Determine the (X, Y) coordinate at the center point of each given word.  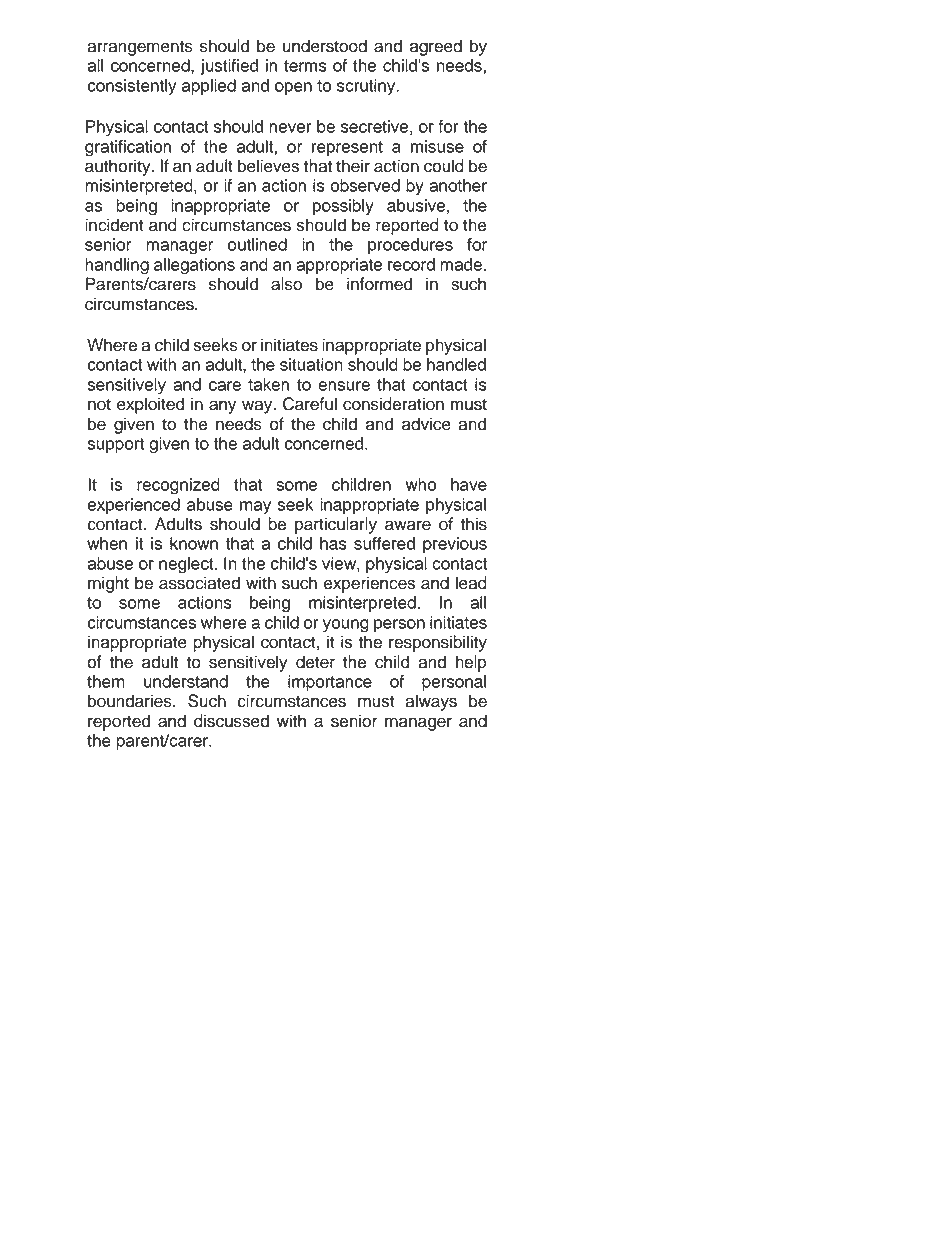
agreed (436, 47)
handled (456, 364)
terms (305, 66)
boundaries (131, 701)
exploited (150, 405)
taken (268, 384)
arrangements (140, 48)
